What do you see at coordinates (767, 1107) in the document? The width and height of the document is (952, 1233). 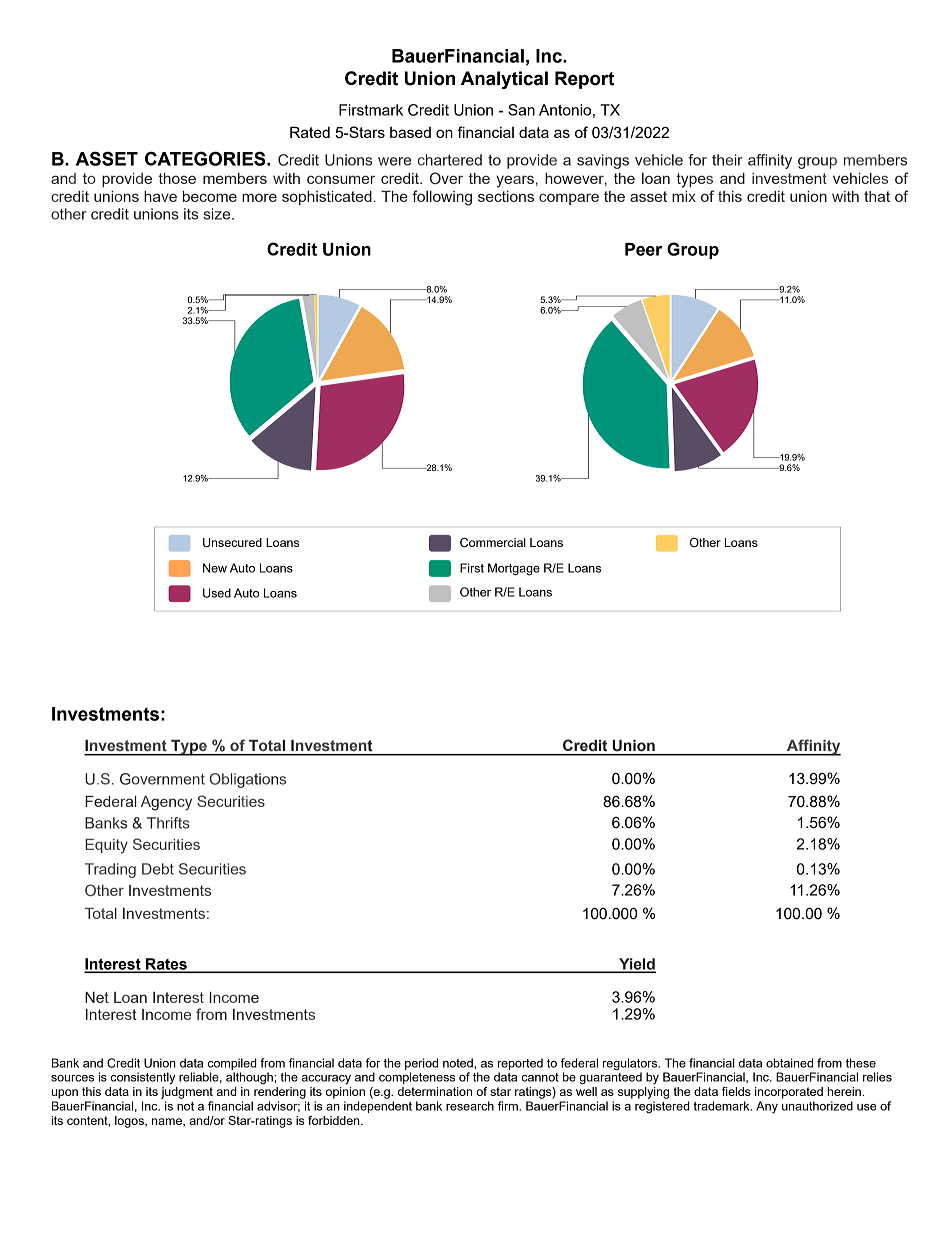 I see `Any` at bounding box center [767, 1107].
